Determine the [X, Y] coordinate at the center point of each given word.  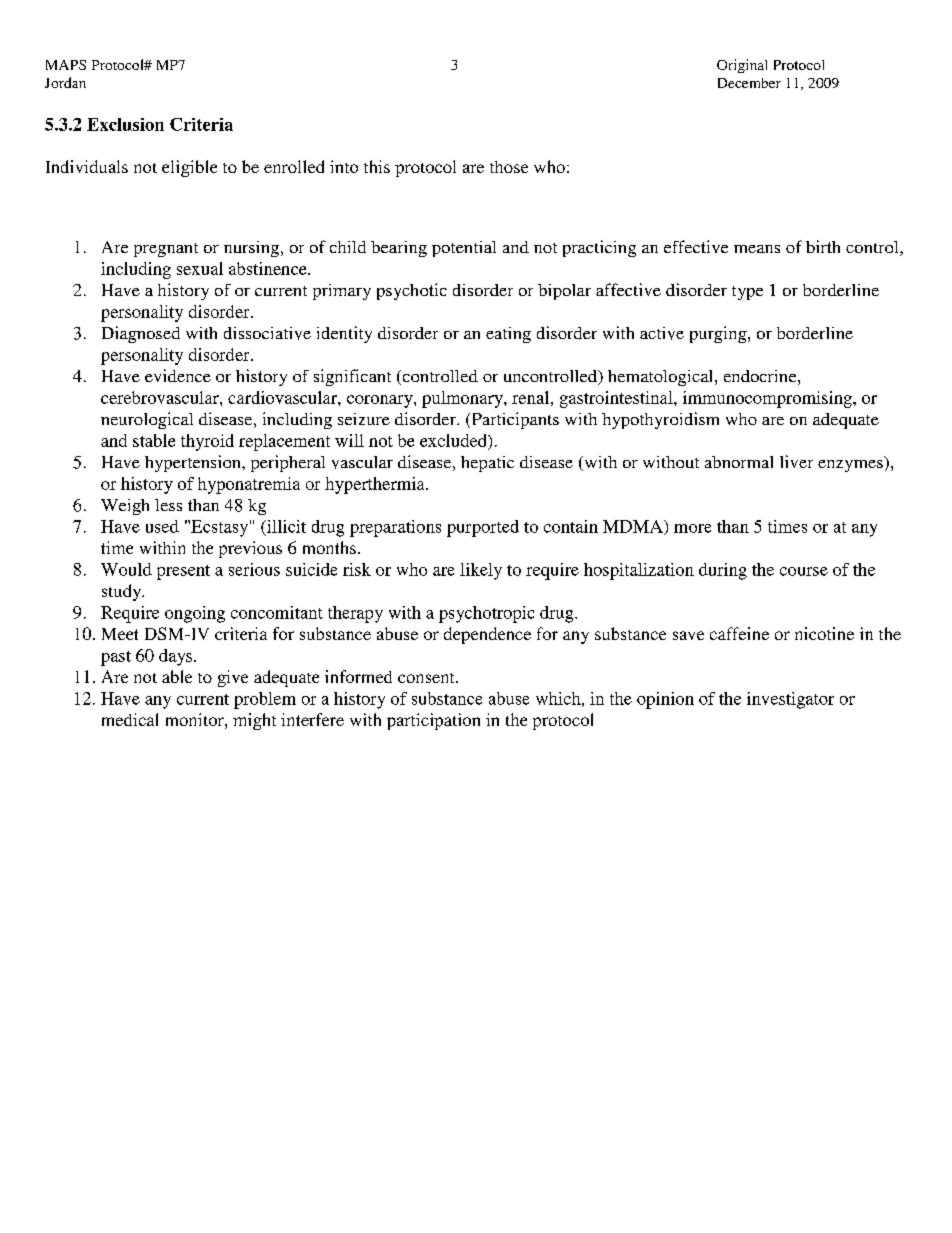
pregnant [166, 250]
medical [130, 719]
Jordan [65, 82]
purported [483, 528]
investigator [790, 700]
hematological [662, 378]
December [749, 83]
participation [433, 721]
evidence [178, 375]
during [723, 571]
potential [464, 249]
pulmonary [463, 399]
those [509, 167]
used [162, 526]
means [757, 249]
